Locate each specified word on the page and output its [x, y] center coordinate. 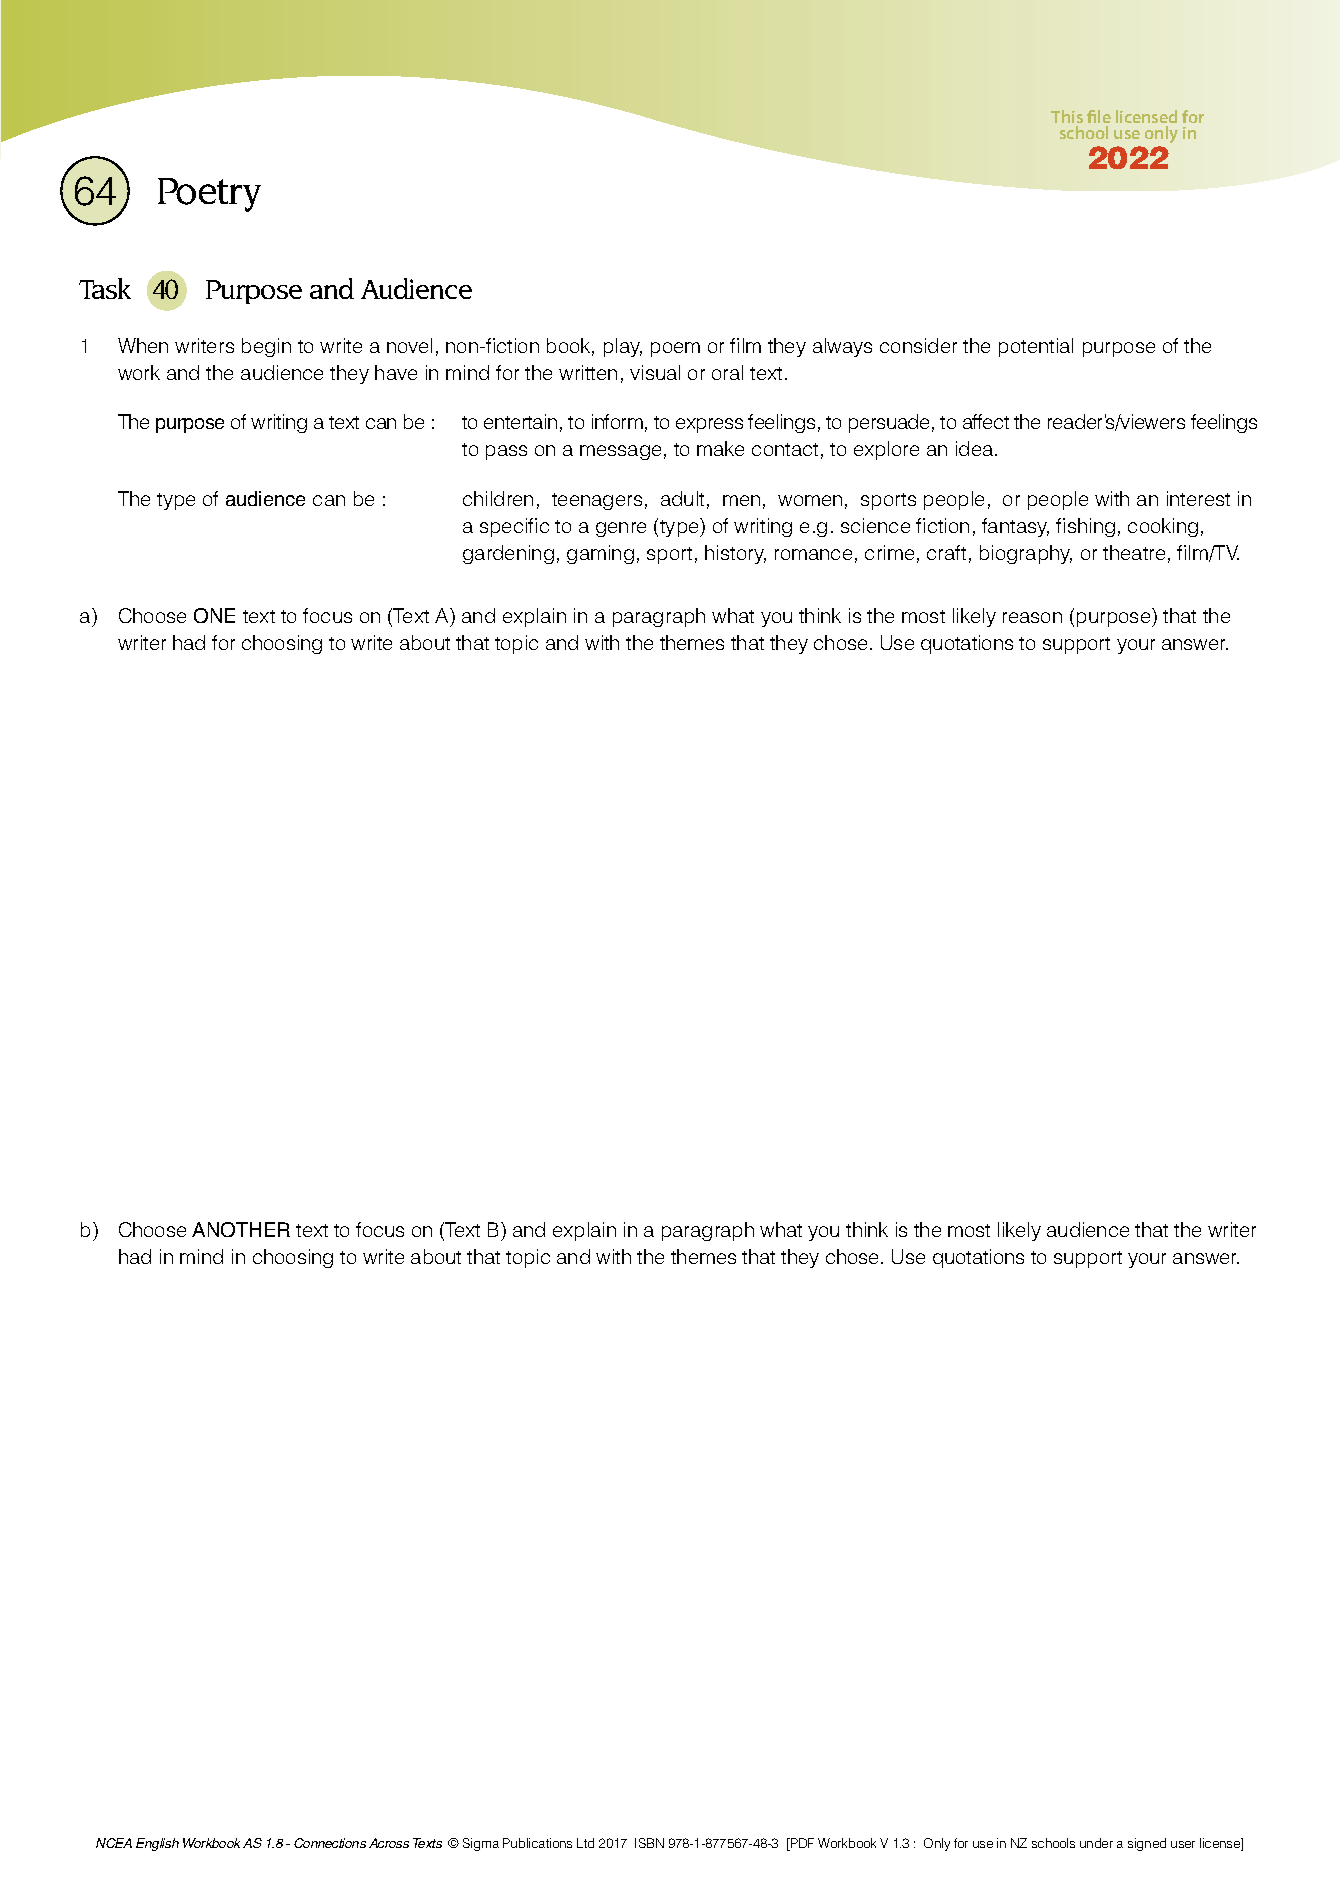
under [1096, 1843]
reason [1032, 617]
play [623, 347]
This [1067, 118]
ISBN [649, 1843]
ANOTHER [241, 1229]
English [157, 1844]
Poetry [209, 195]
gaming [600, 554]
